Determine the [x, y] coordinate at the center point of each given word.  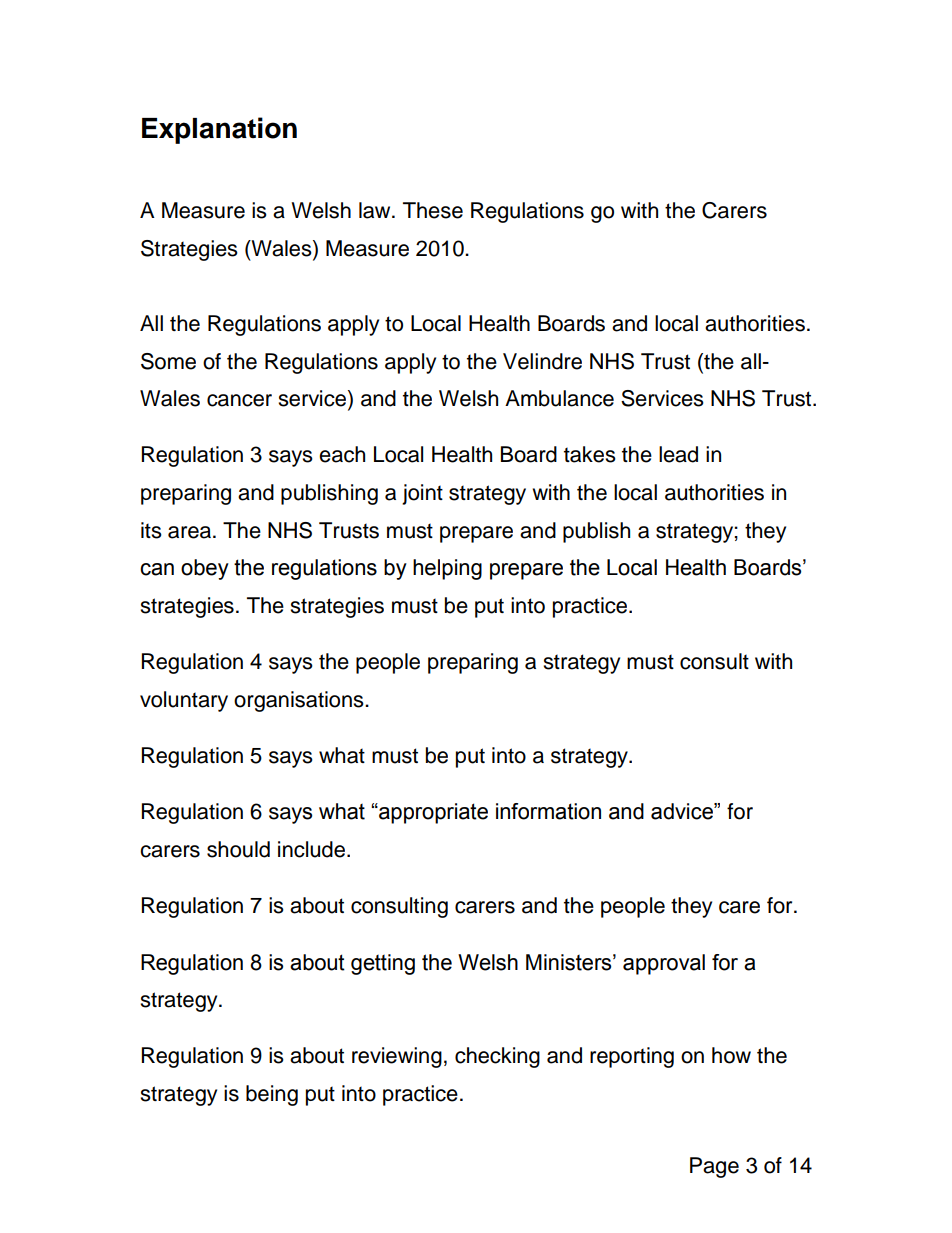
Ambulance [559, 398]
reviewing [397, 1057]
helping [447, 569]
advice [683, 811]
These [433, 210]
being [272, 1095]
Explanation [219, 130]
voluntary [184, 701]
